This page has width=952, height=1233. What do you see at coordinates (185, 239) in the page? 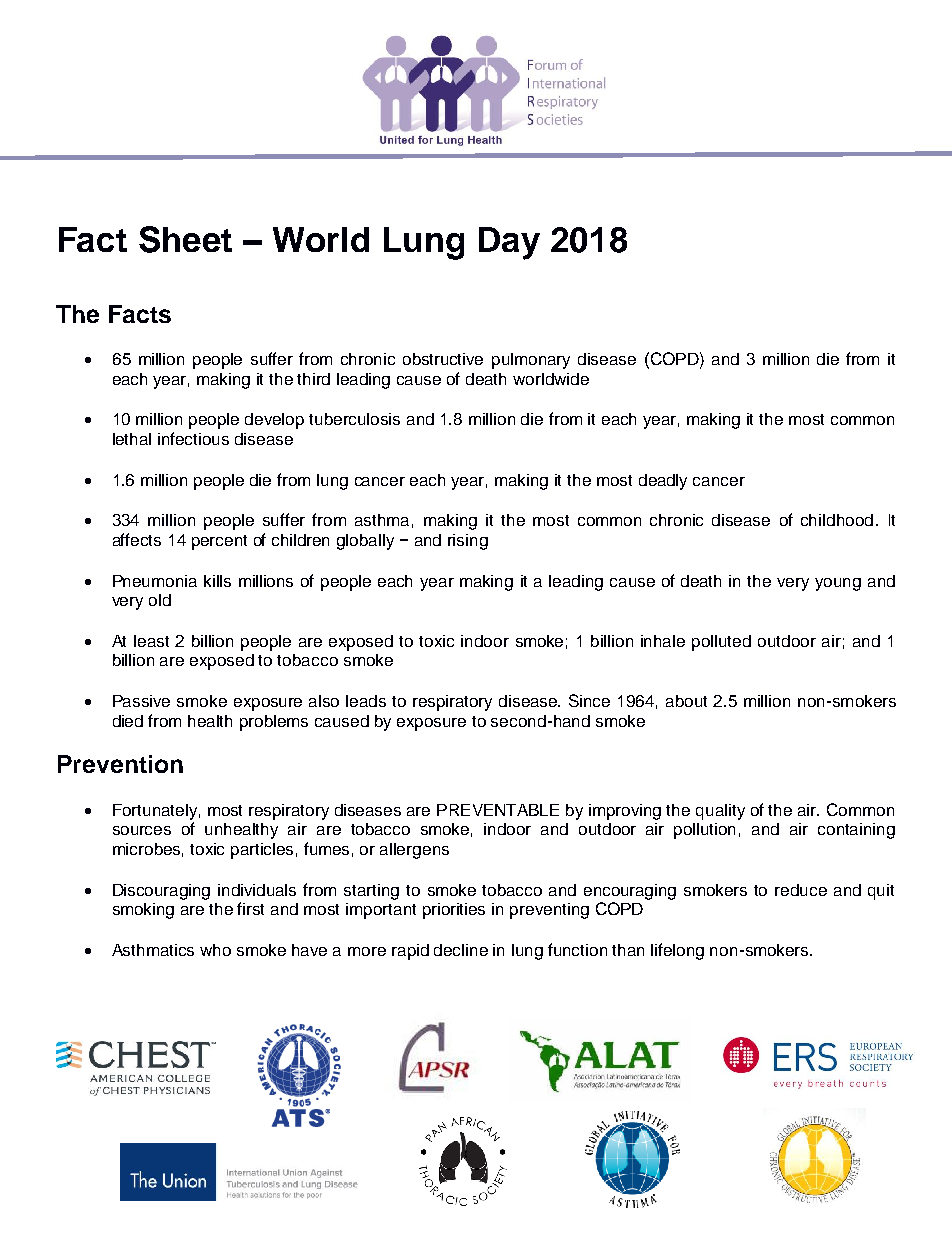
I see `Sheet` at bounding box center [185, 239].
